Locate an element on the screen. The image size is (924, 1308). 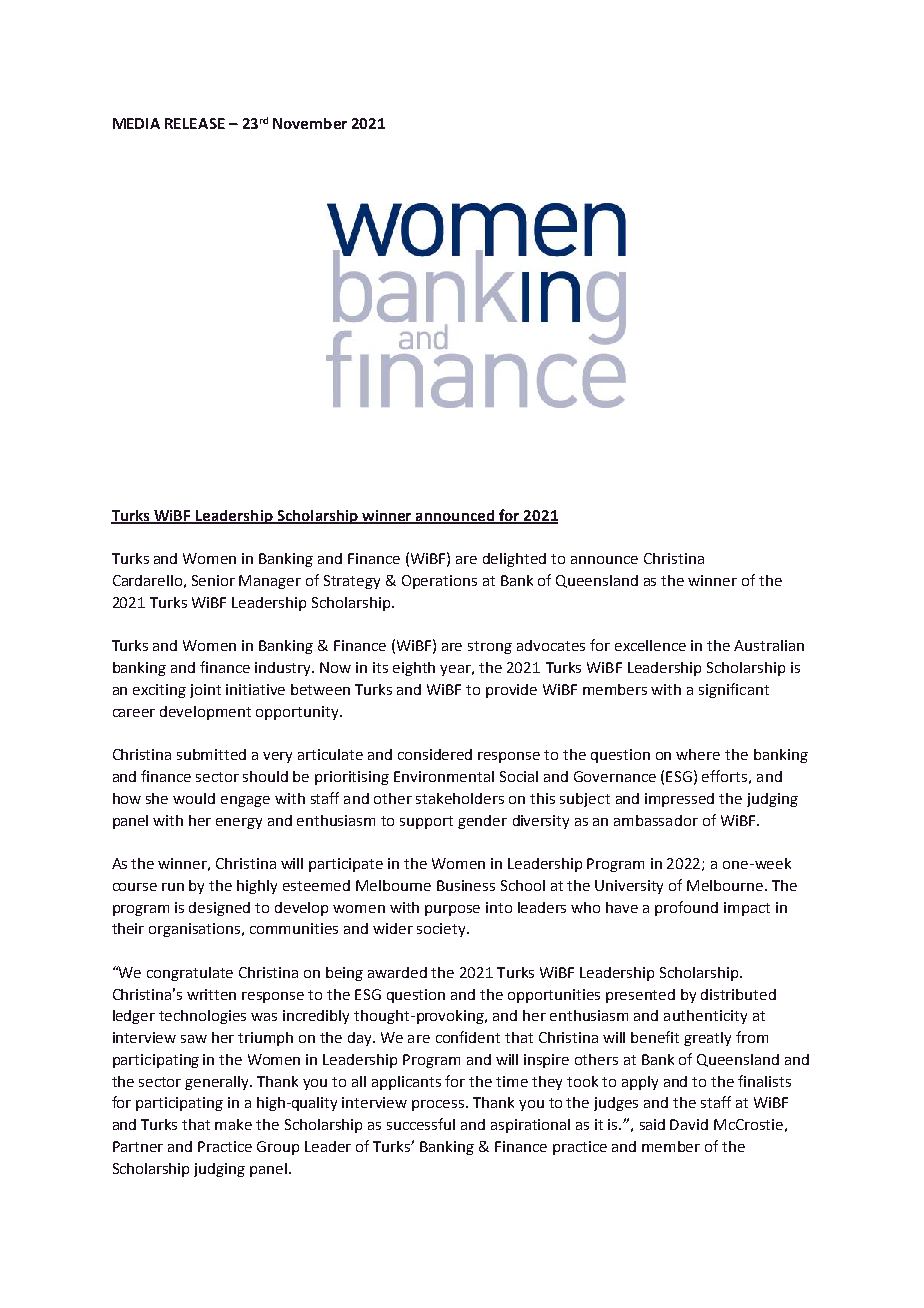
RELEASE is located at coordinates (195, 123).
